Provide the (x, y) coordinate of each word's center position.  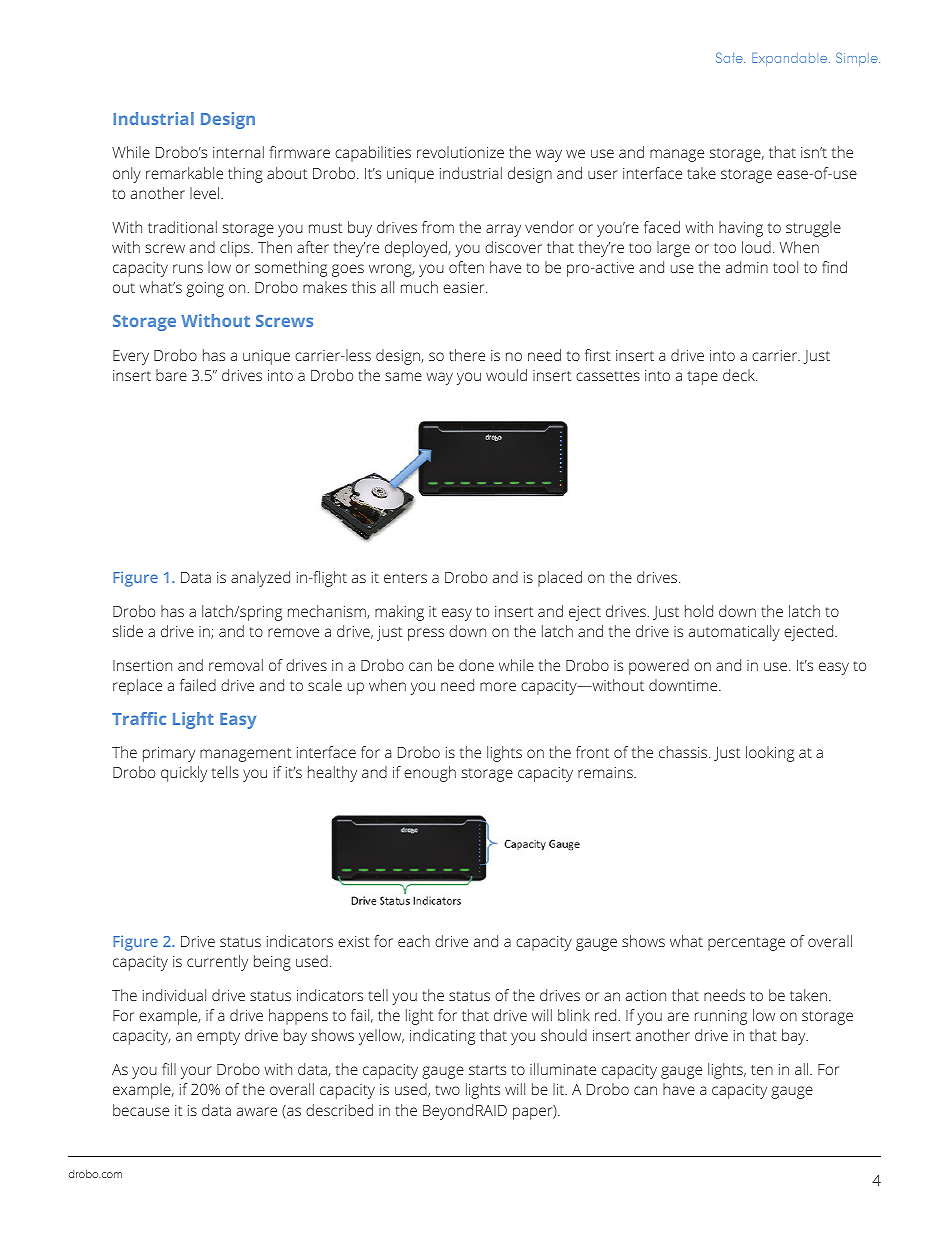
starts (487, 1070)
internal (238, 152)
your (196, 1072)
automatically (734, 633)
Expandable (791, 59)
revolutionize (460, 152)
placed (560, 579)
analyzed (260, 579)
